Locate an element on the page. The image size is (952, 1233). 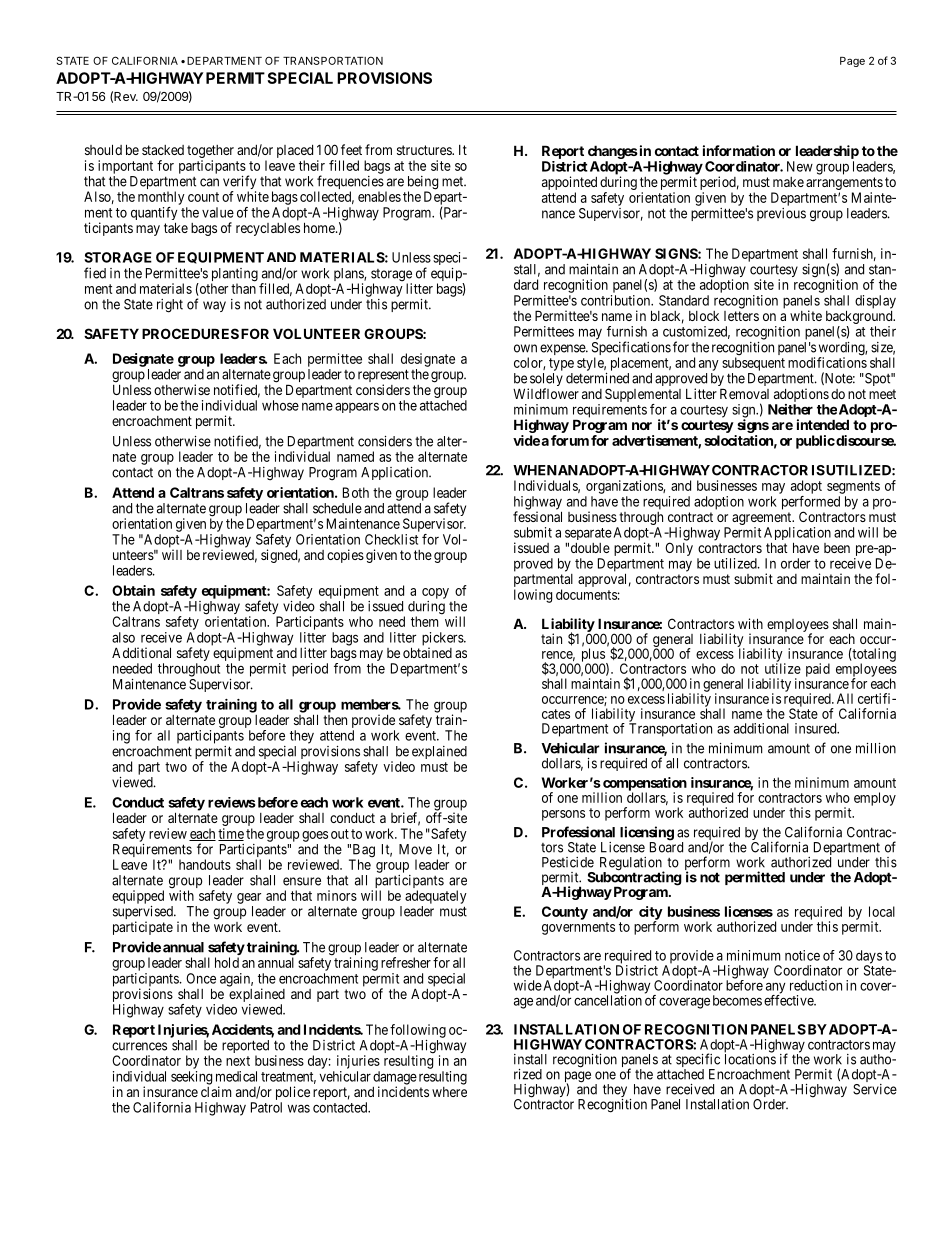
insured is located at coordinates (817, 728).
